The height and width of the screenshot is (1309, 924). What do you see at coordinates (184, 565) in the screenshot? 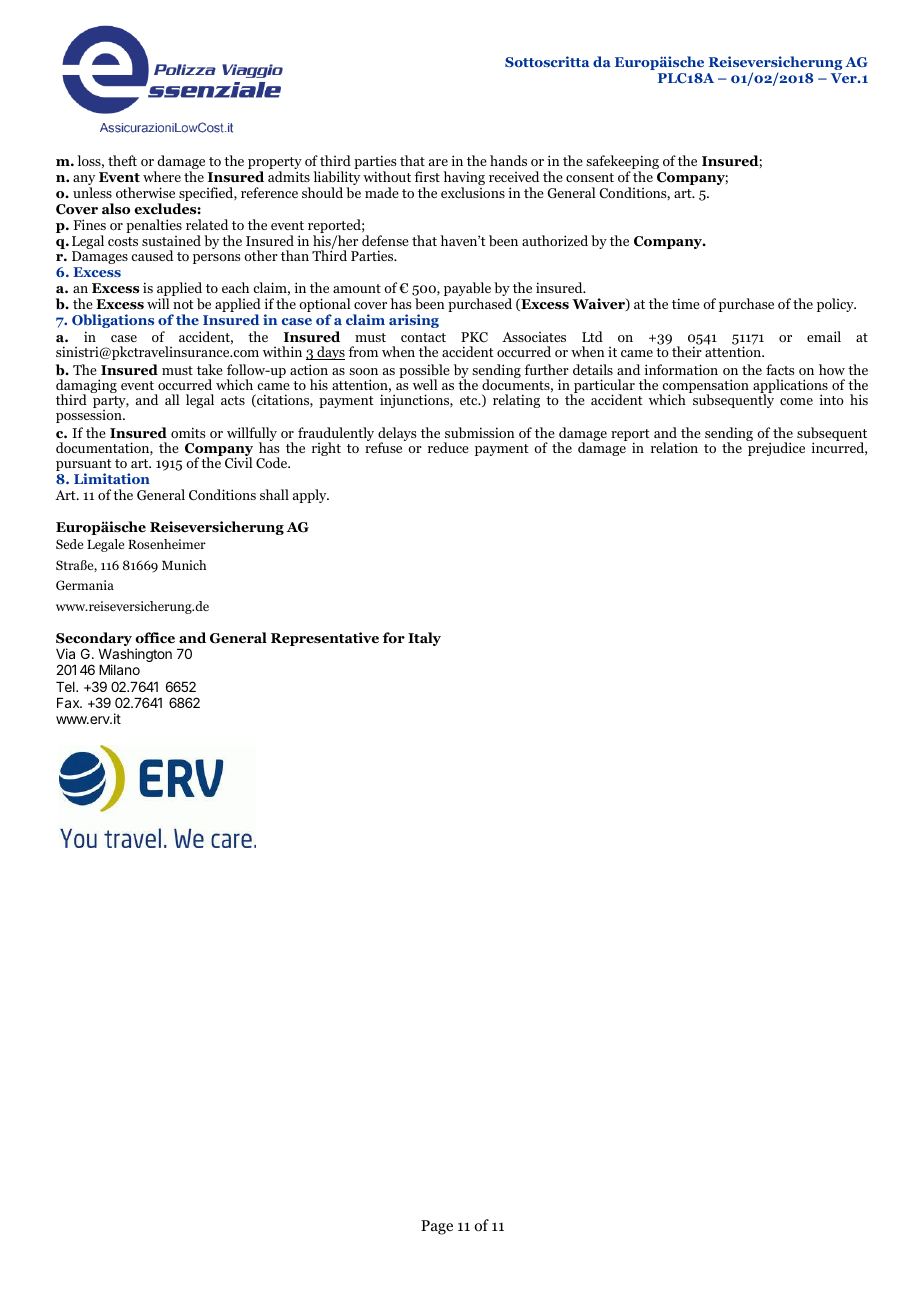
I see `Munich` at bounding box center [184, 565].
